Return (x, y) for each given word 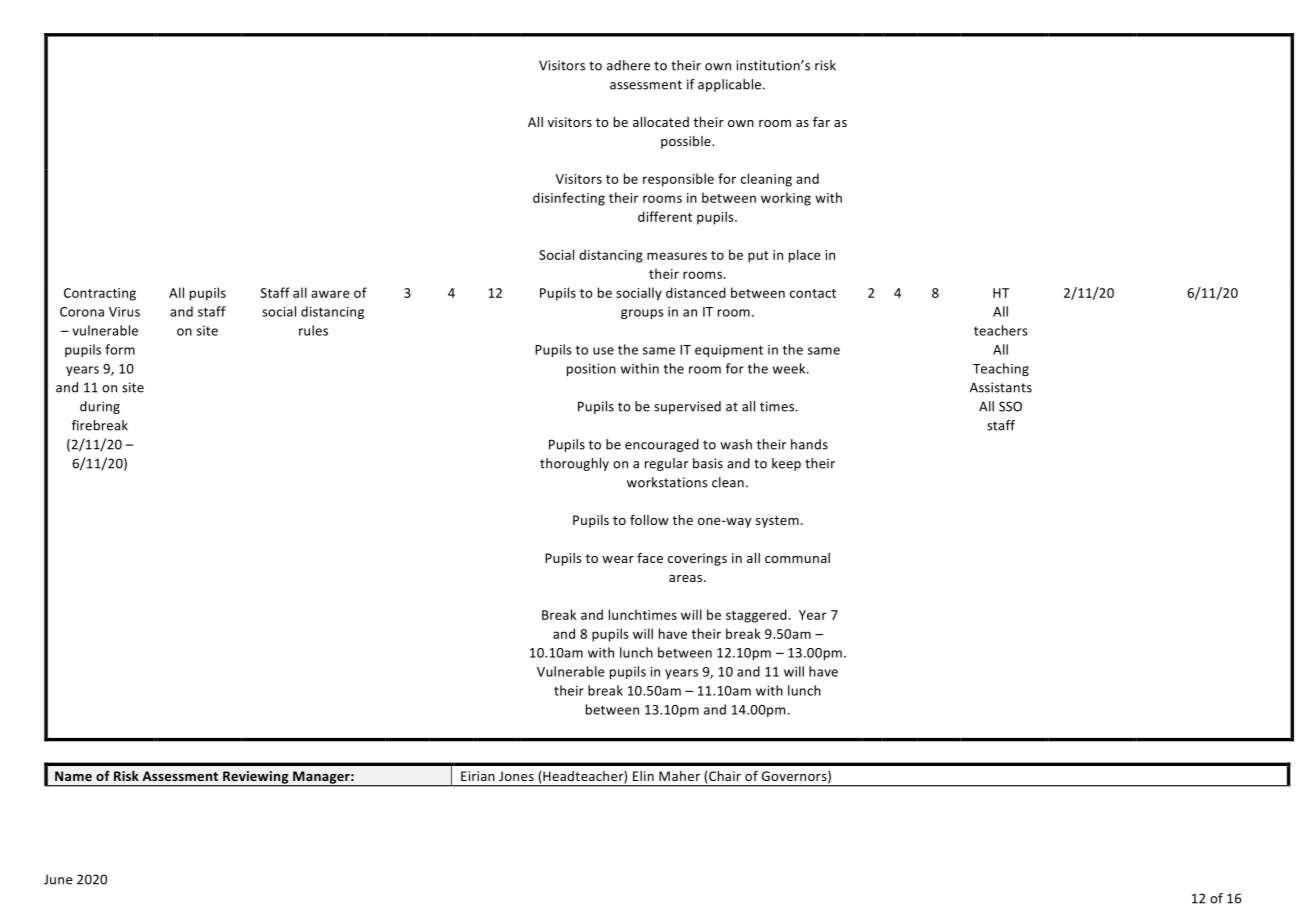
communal (797, 558)
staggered (756, 616)
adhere (628, 65)
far (821, 121)
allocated (661, 122)
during (100, 407)
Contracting (100, 294)
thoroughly (574, 464)
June (58, 880)
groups (642, 314)
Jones (516, 776)
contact (813, 293)
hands (809, 444)
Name (73, 776)
